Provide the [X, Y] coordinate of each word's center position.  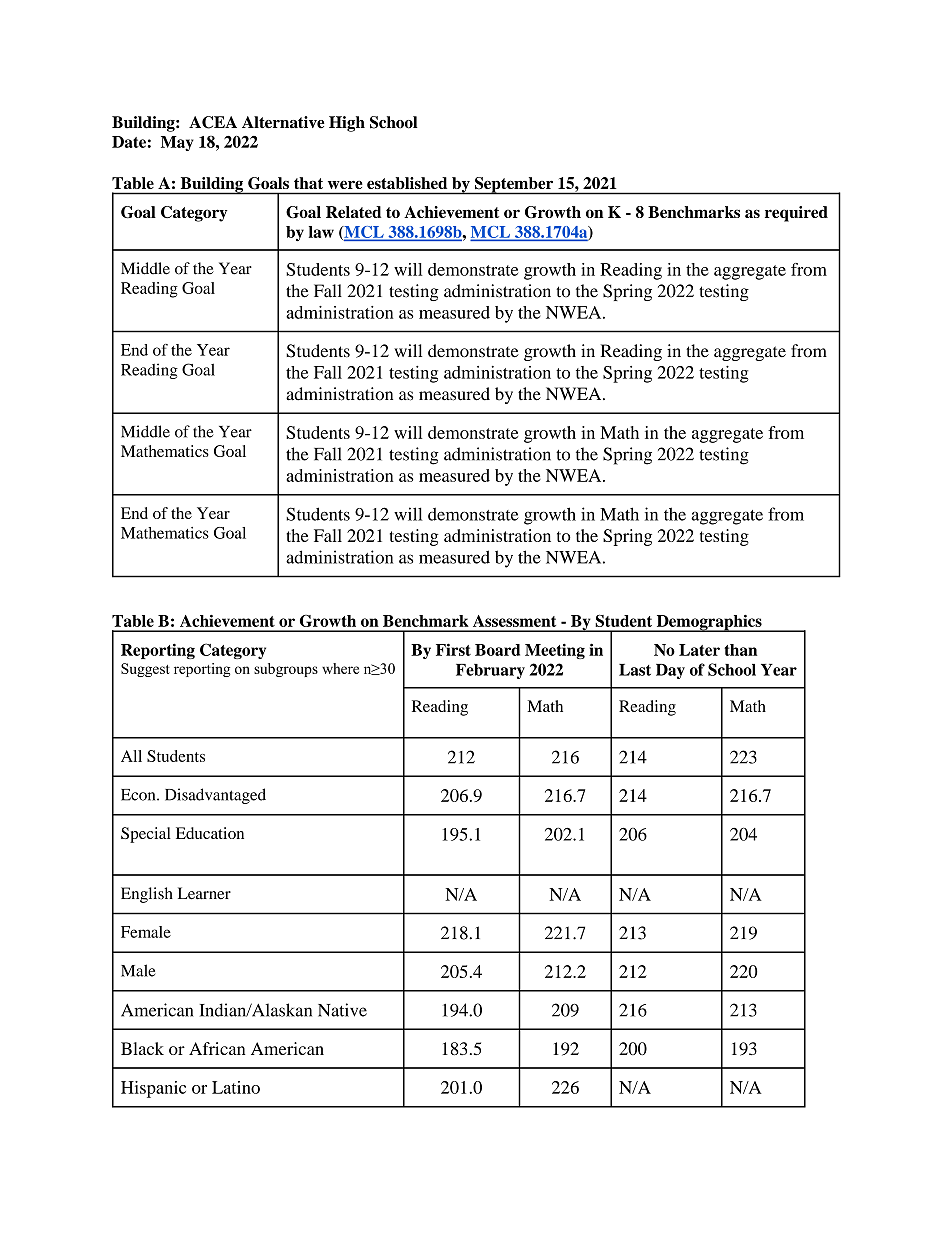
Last [635, 670]
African [217, 1048]
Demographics [709, 623]
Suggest [145, 670]
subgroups [286, 670]
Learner [204, 893]
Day [670, 671]
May [177, 143]
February [490, 671]
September [514, 186]
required [796, 214]
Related [353, 212]
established [407, 183]
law [321, 232]
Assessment [514, 621]
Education [210, 833]
